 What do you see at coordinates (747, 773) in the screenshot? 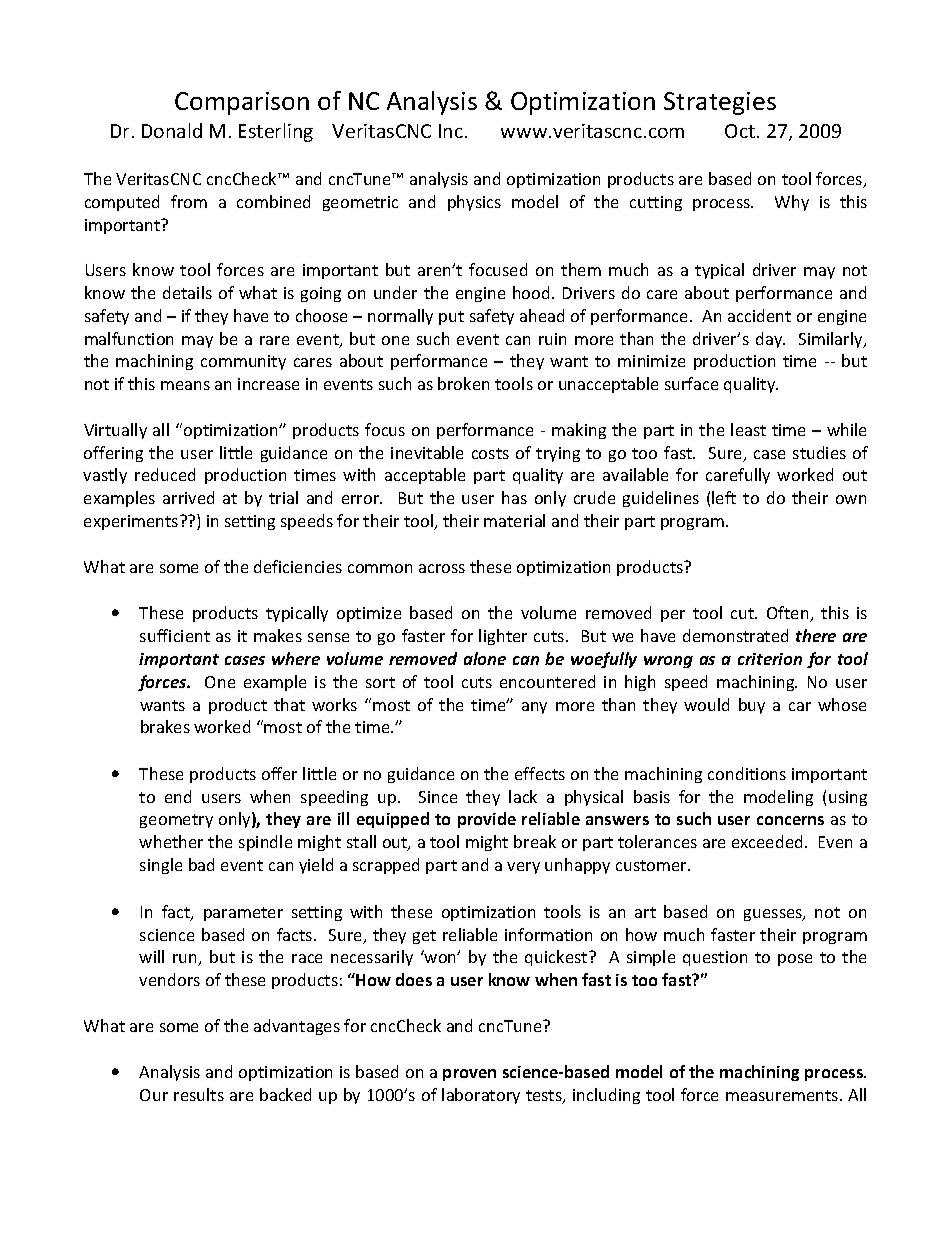
I see `conditions` at bounding box center [747, 773].
